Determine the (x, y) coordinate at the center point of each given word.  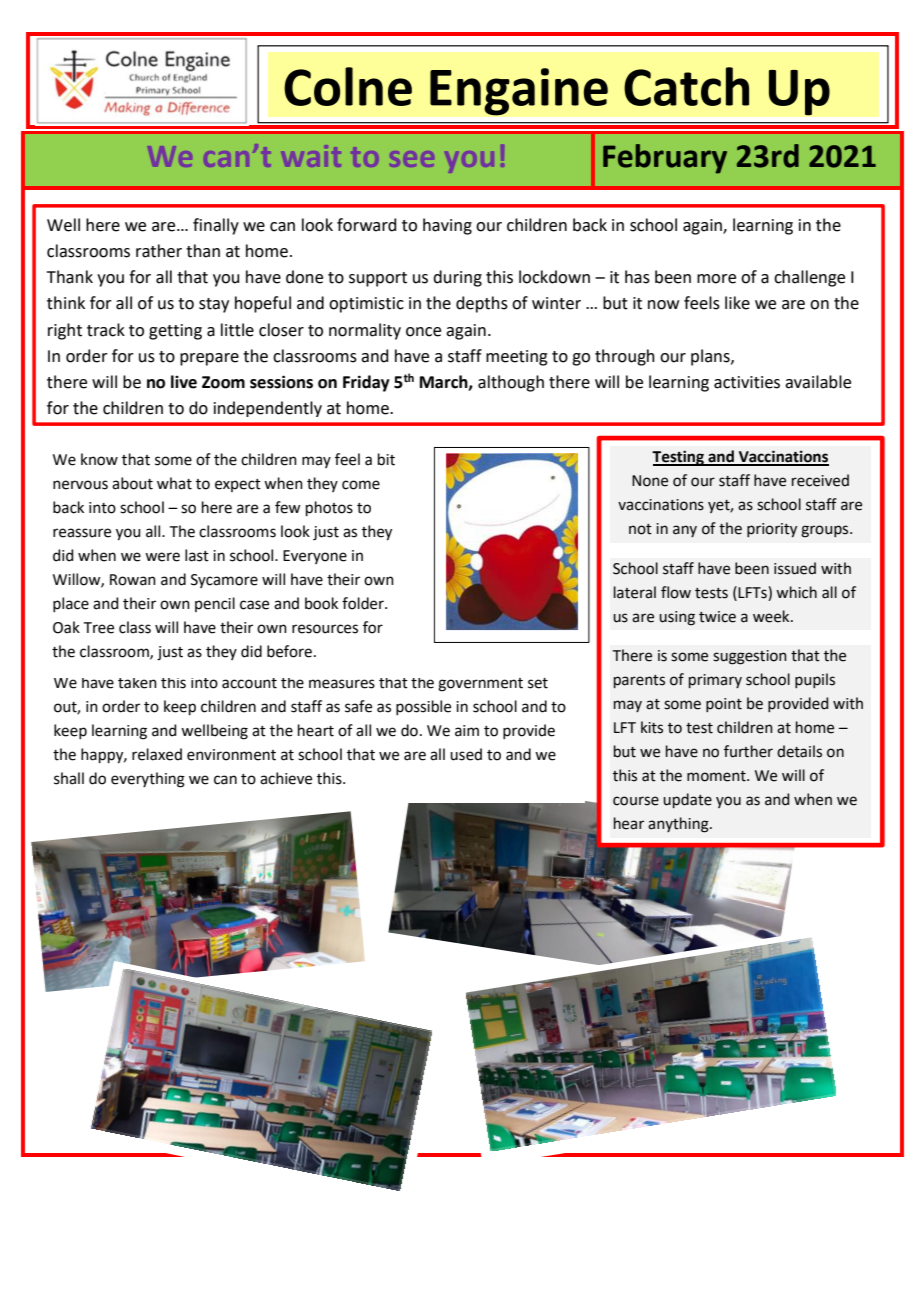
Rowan (133, 580)
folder (364, 603)
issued (795, 568)
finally (216, 226)
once (423, 332)
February (665, 159)
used (466, 754)
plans (711, 357)
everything (148, 780)
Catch (686, 86)
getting (175, 332)
